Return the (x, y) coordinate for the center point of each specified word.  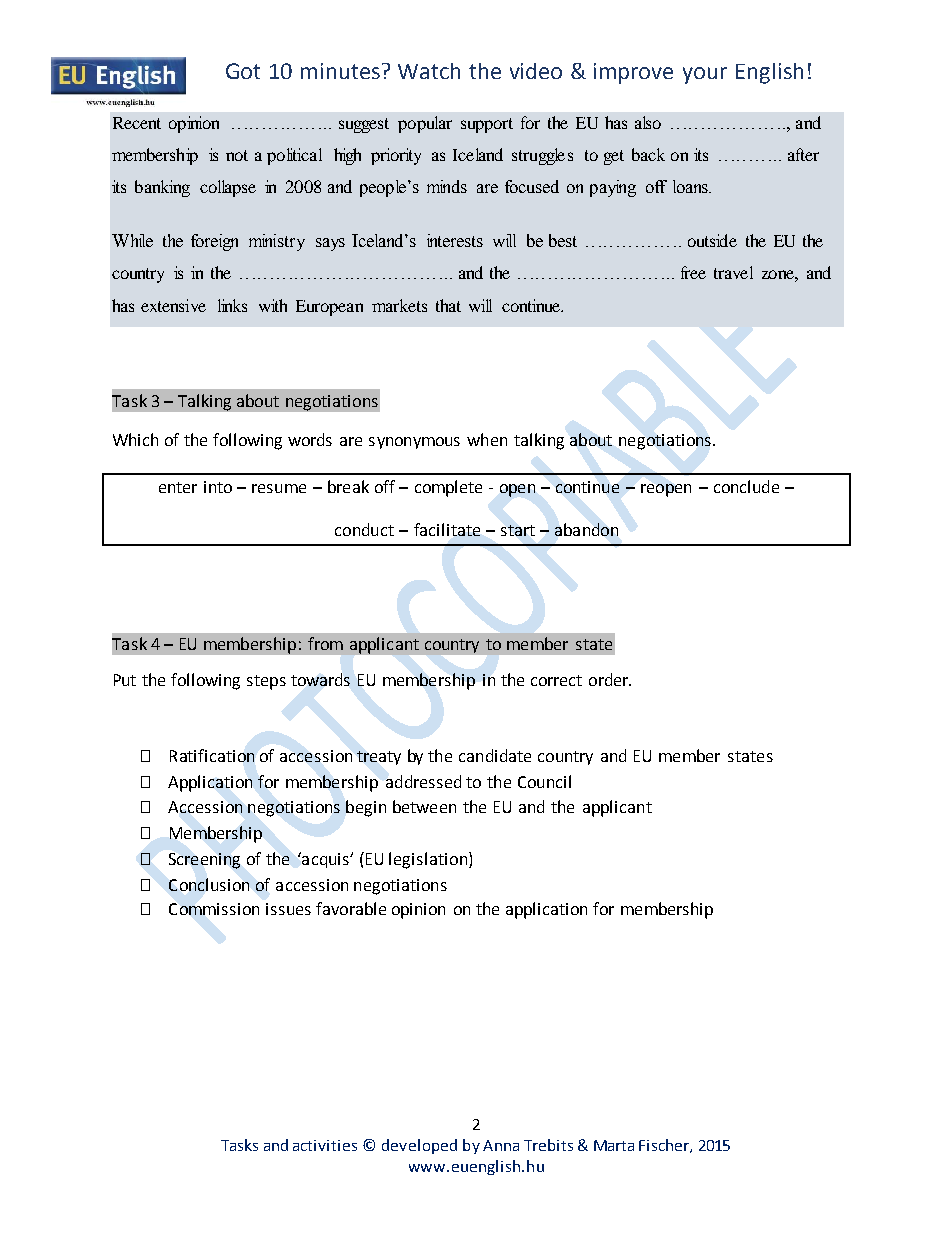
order (610, 679)
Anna (501, 1145)
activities (325, 1145)
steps (266, 682)
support (487, 125)
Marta (614, 1145)
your (705, 75)
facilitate (447, 529)
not (237, 155)
